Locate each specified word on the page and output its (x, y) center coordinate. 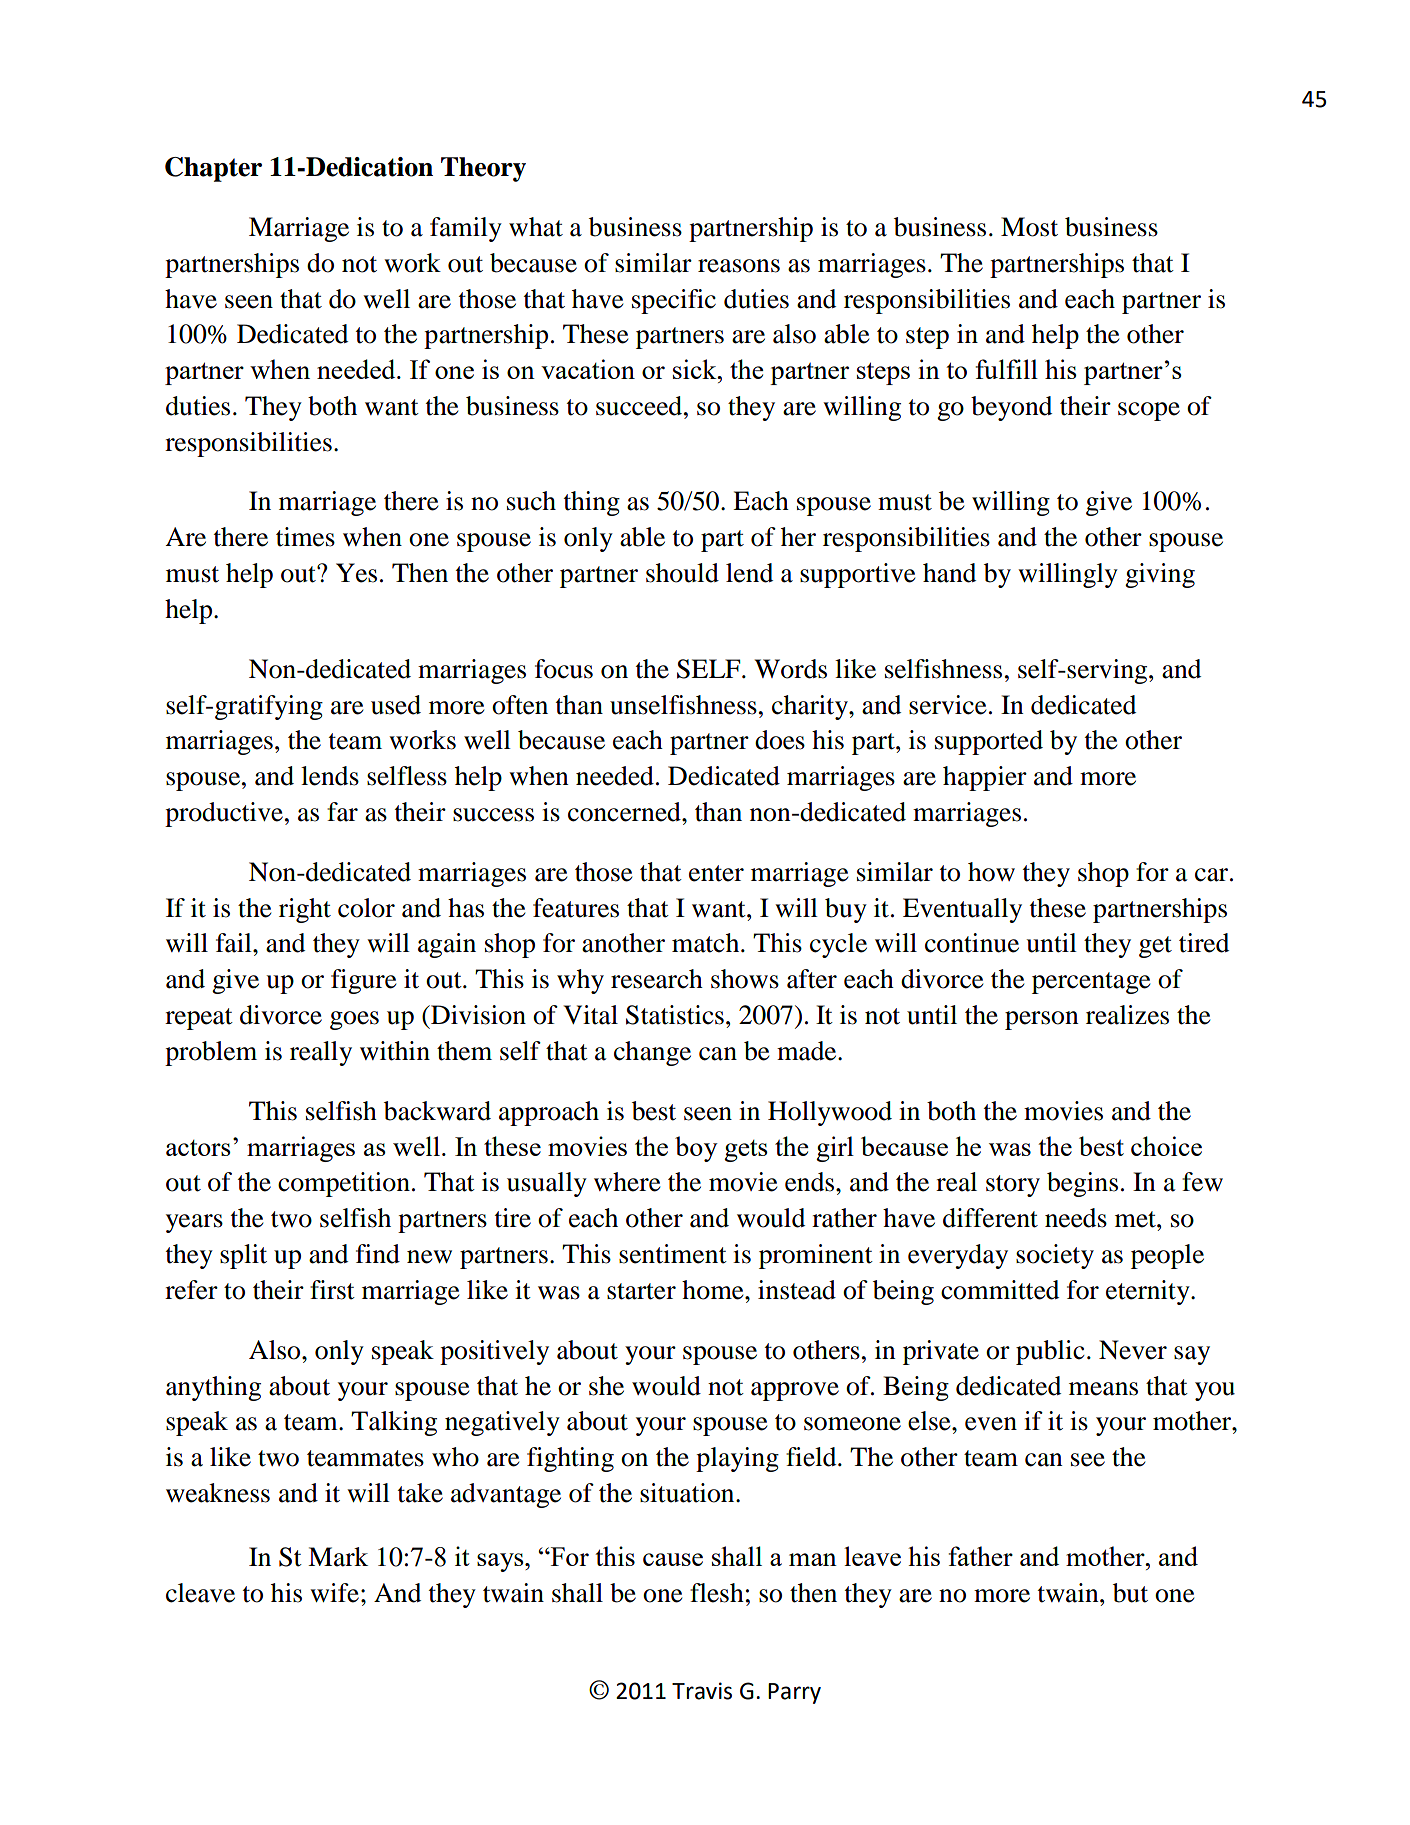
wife (334, 1593)
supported (989, 742)
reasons (739, 266)
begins (1082, 1184)
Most (1029, 227)
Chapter (213, 169)
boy (696, 1149)
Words (791, 669)
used (396, 705)
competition (344, 1184)
